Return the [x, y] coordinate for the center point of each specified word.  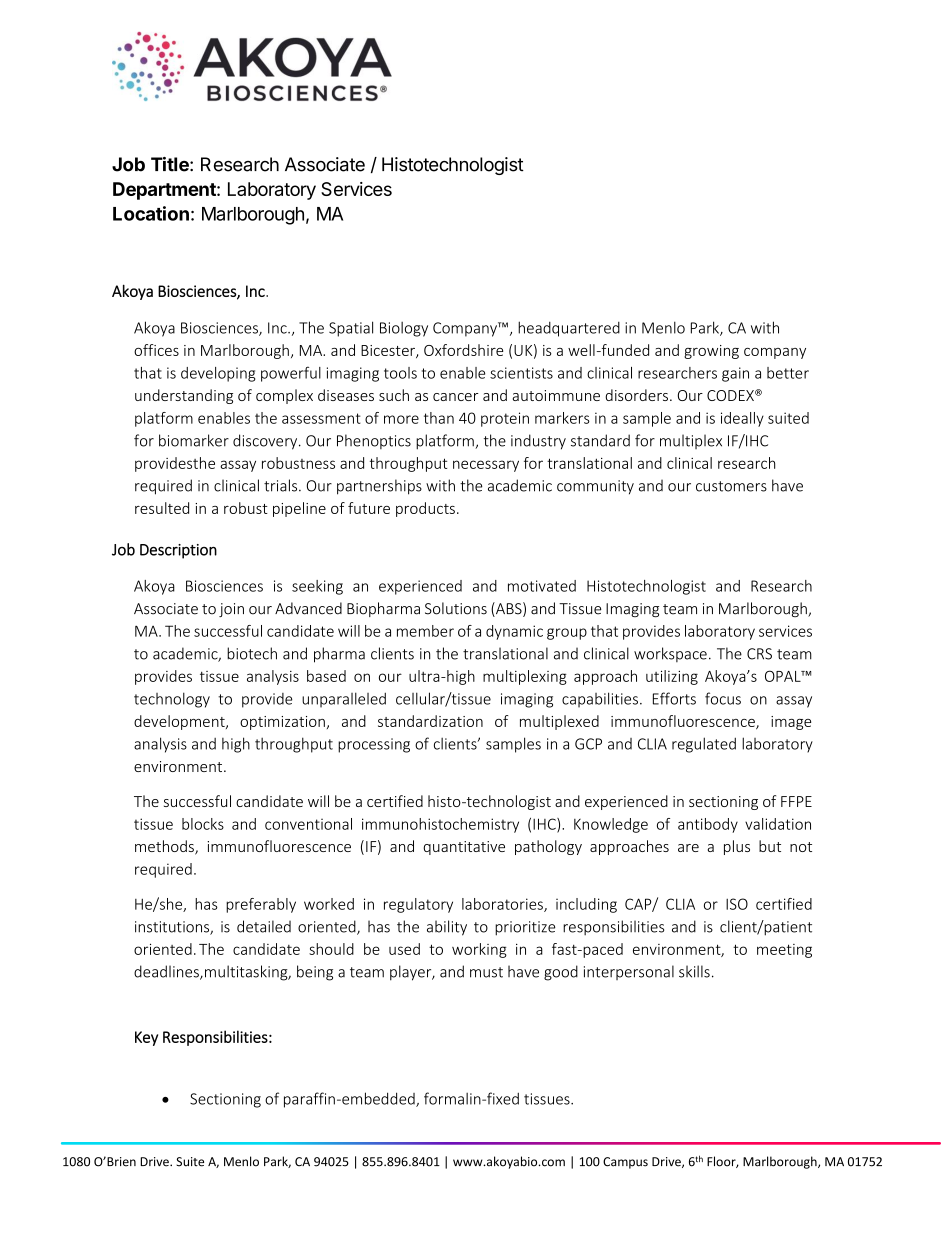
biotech [252, 653]
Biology [404, 329]
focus [723, 698]
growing [711, 352]
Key [146, 1038]
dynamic [514, 632]
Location [151, 213]
